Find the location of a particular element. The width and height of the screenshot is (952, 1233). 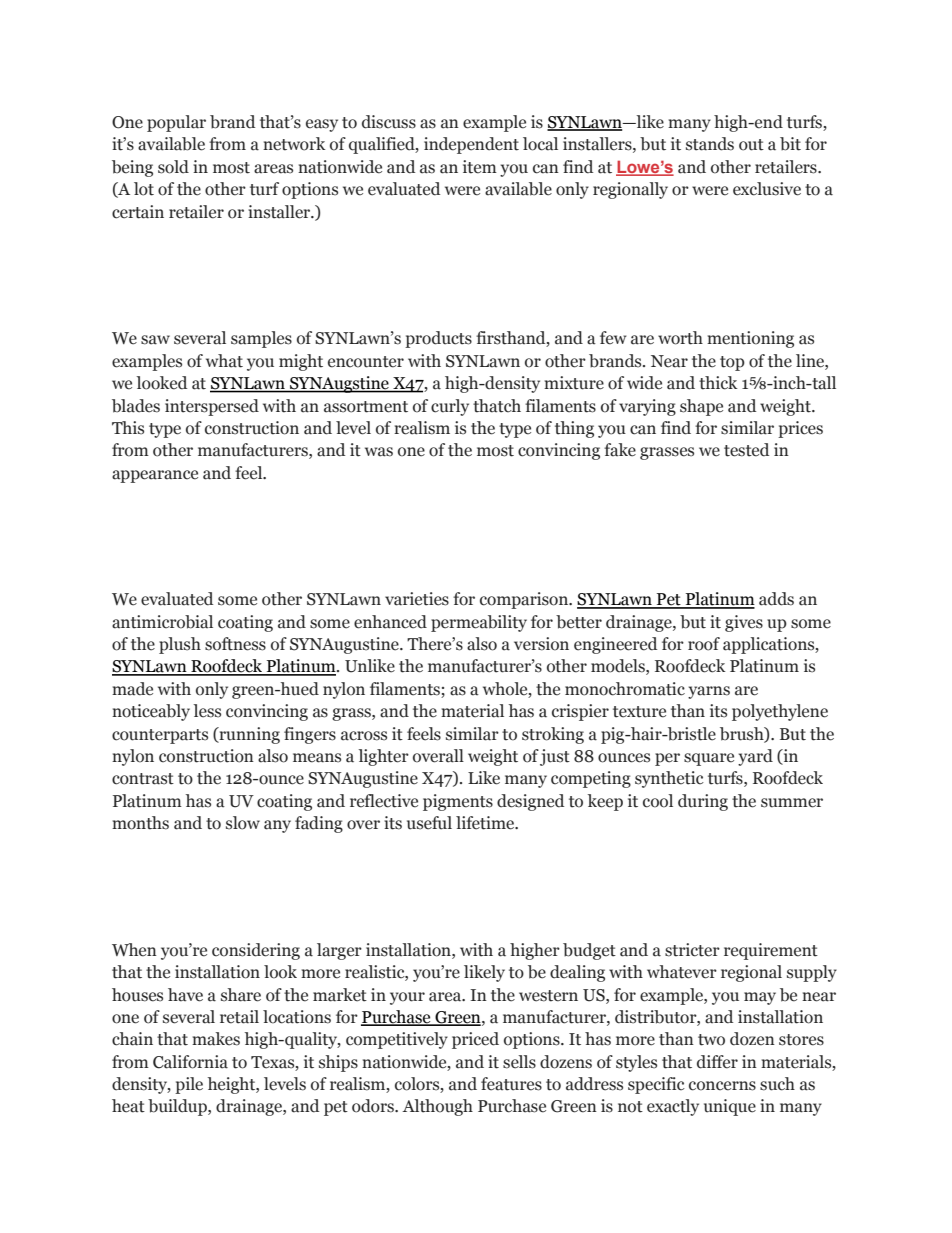

features is located at coordinates (511, 1084).
